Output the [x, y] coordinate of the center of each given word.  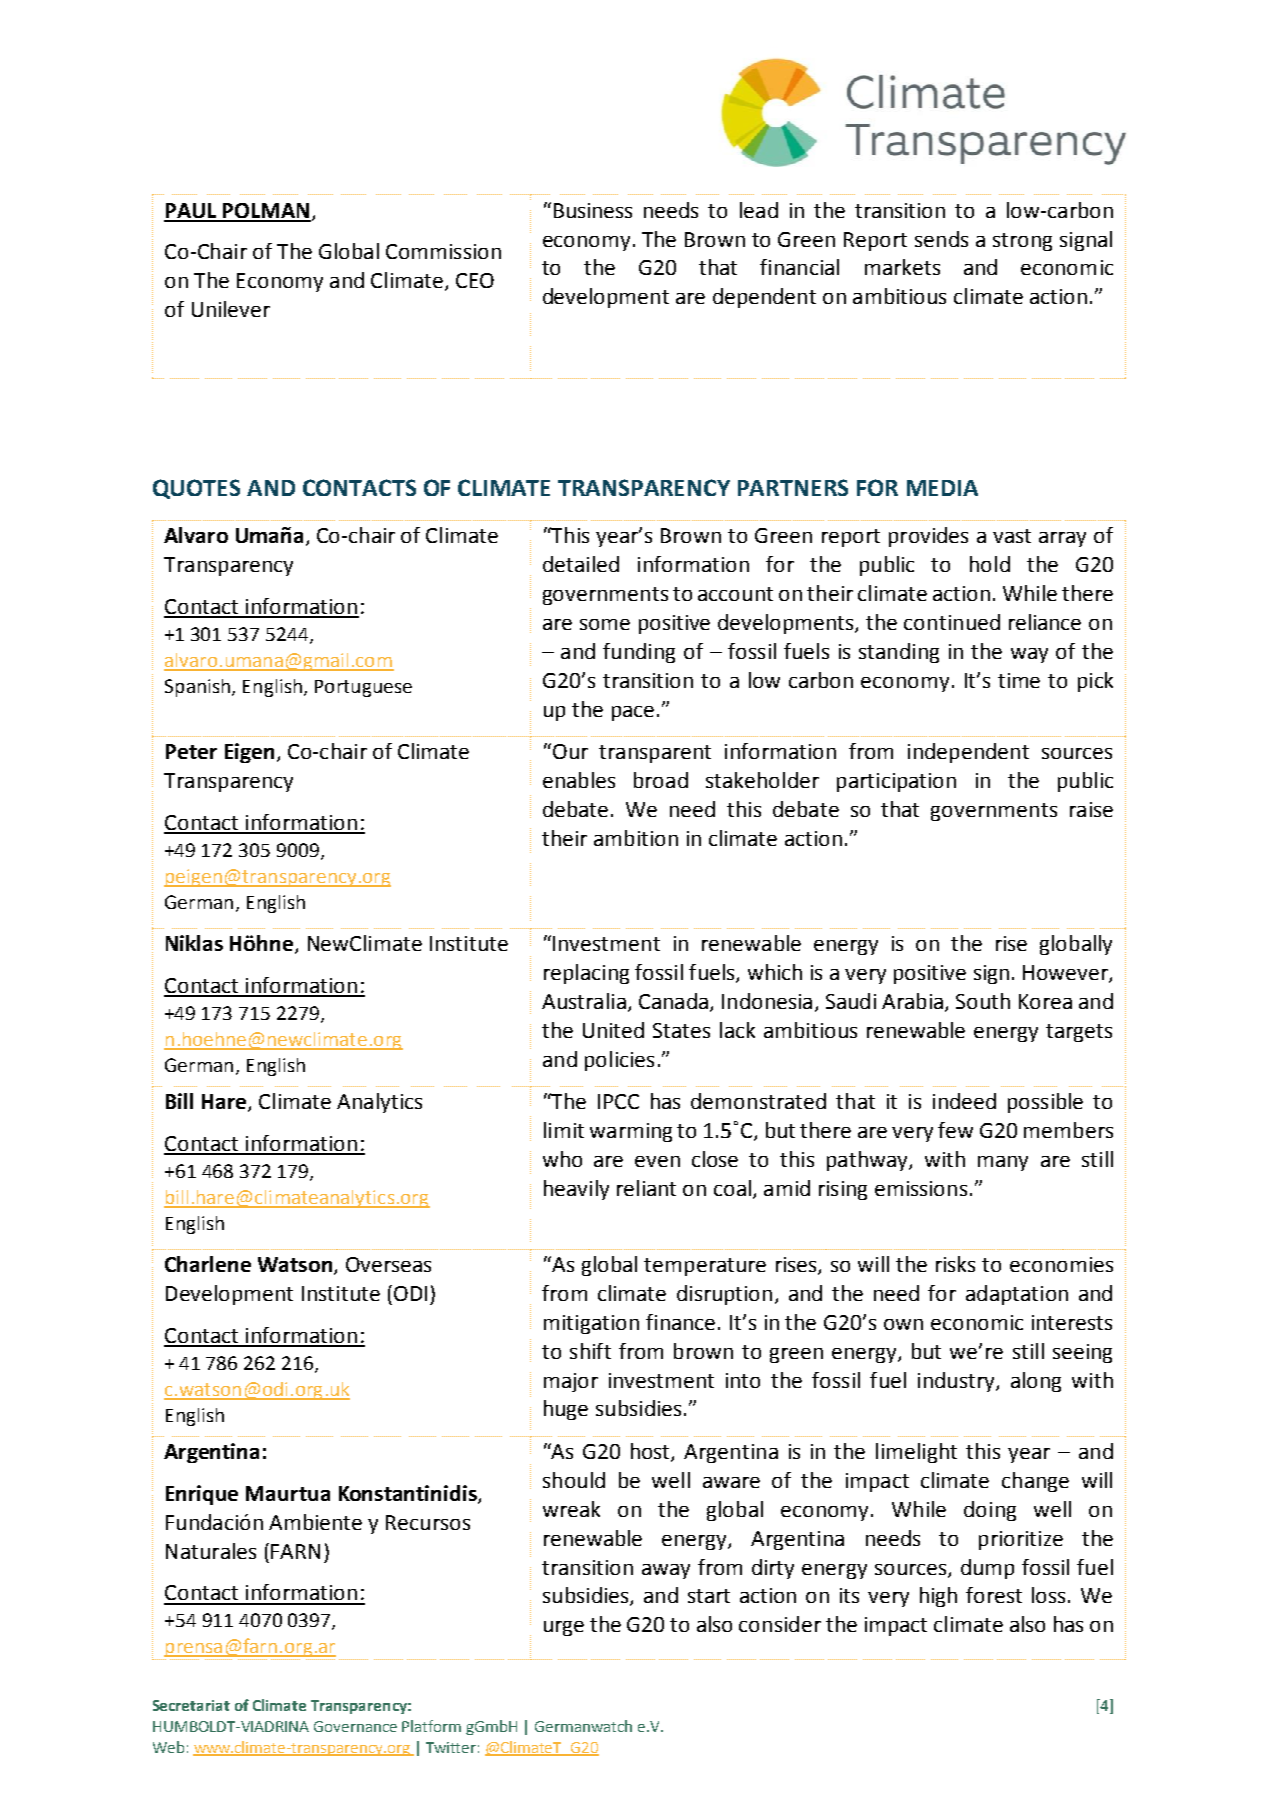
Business [593, 210]
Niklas [194, 943]
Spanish [197, 688]
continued [952, 622]
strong [1022, 242]
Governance [355, 1726]
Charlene [208, 1264]
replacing [586, 974]
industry [957, 1382]
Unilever [231, 309]
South [983, 1001]
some [605, 624]
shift [590, 1351]
